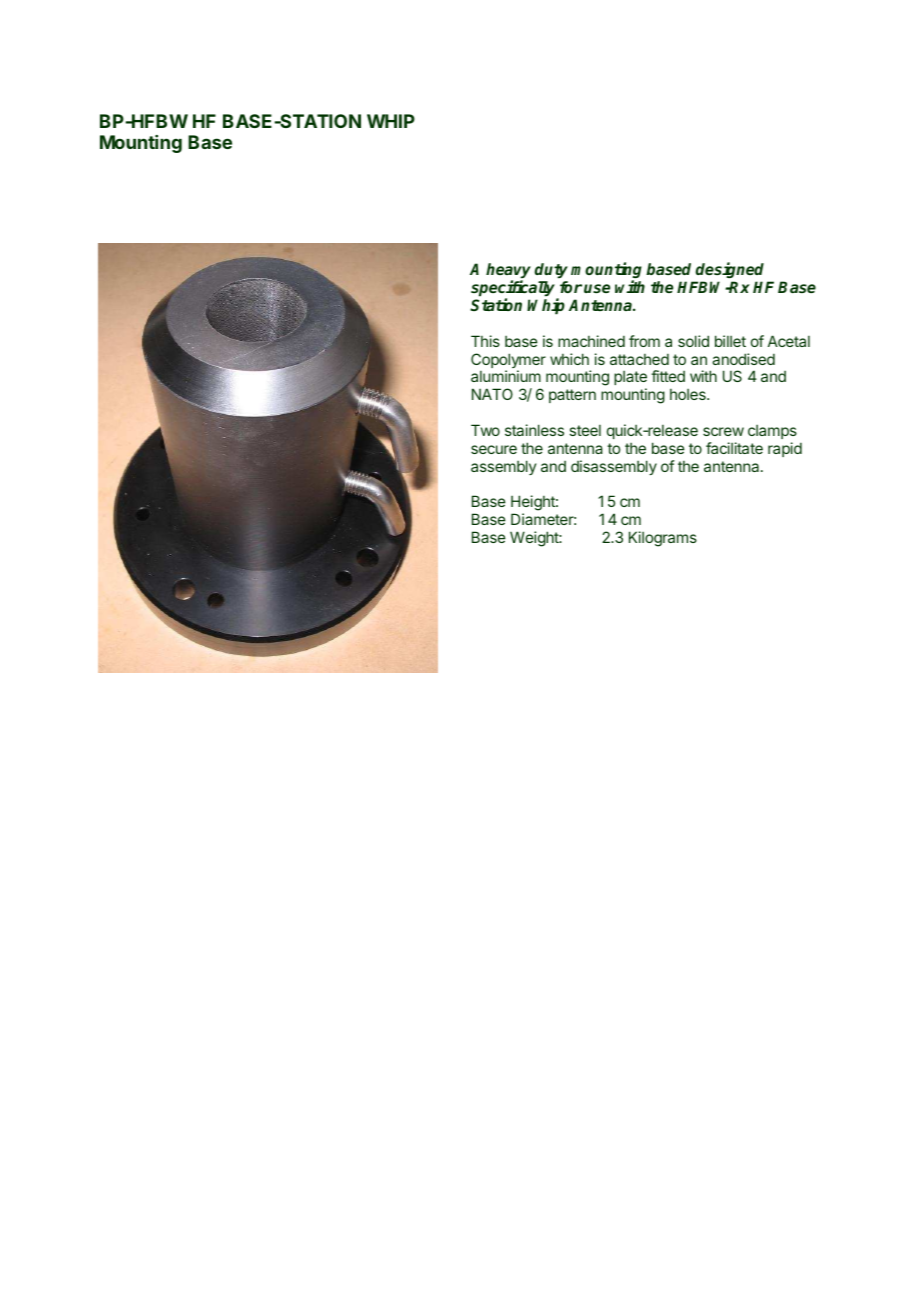 Image resolution: width=924 pixels, height=1308 pixels. What do you see at coordinates (508, 272) in the image?
I see `heavy` at bounding box center [508, 272].
